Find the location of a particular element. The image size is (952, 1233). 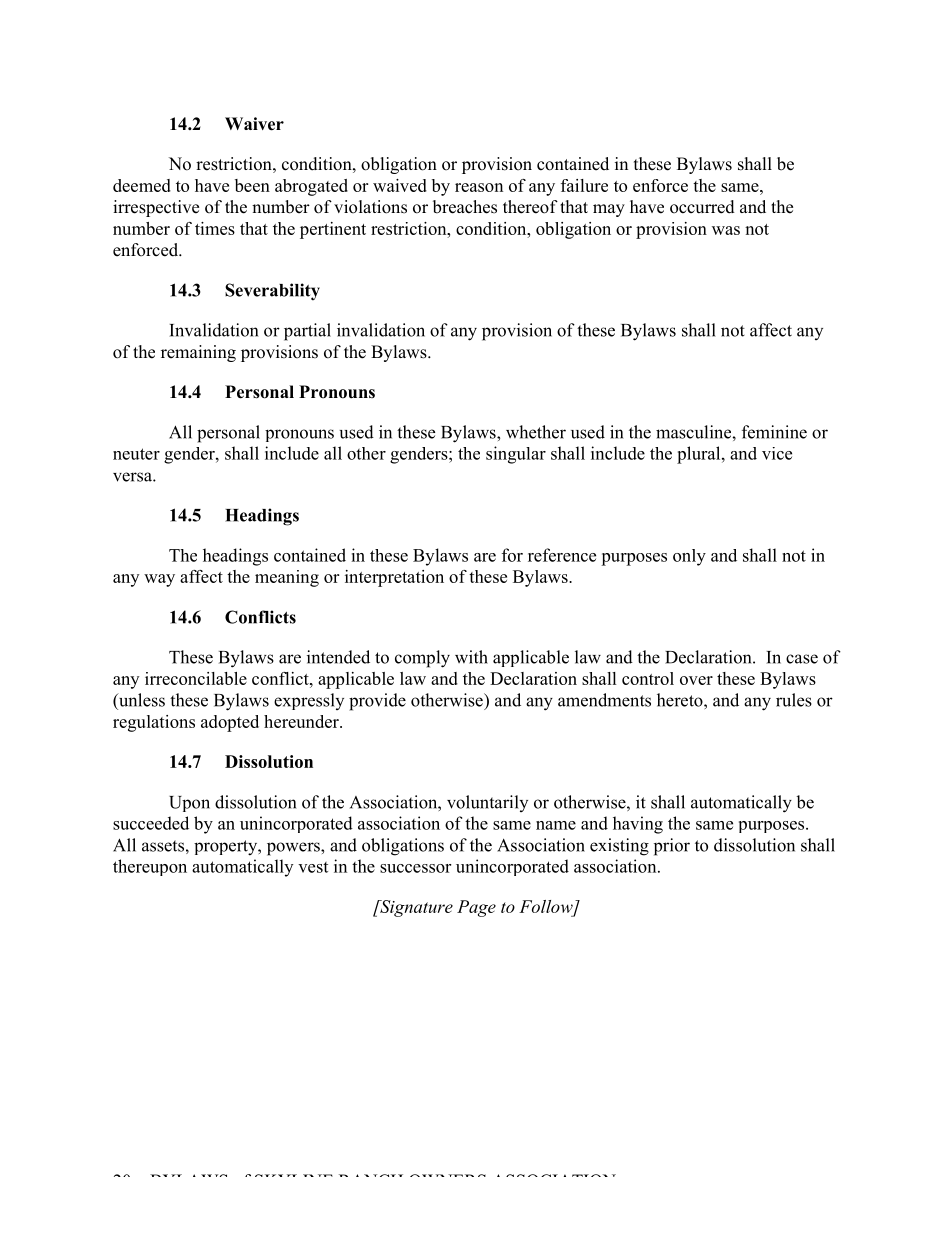

way is located at coordinates (159, 580).
